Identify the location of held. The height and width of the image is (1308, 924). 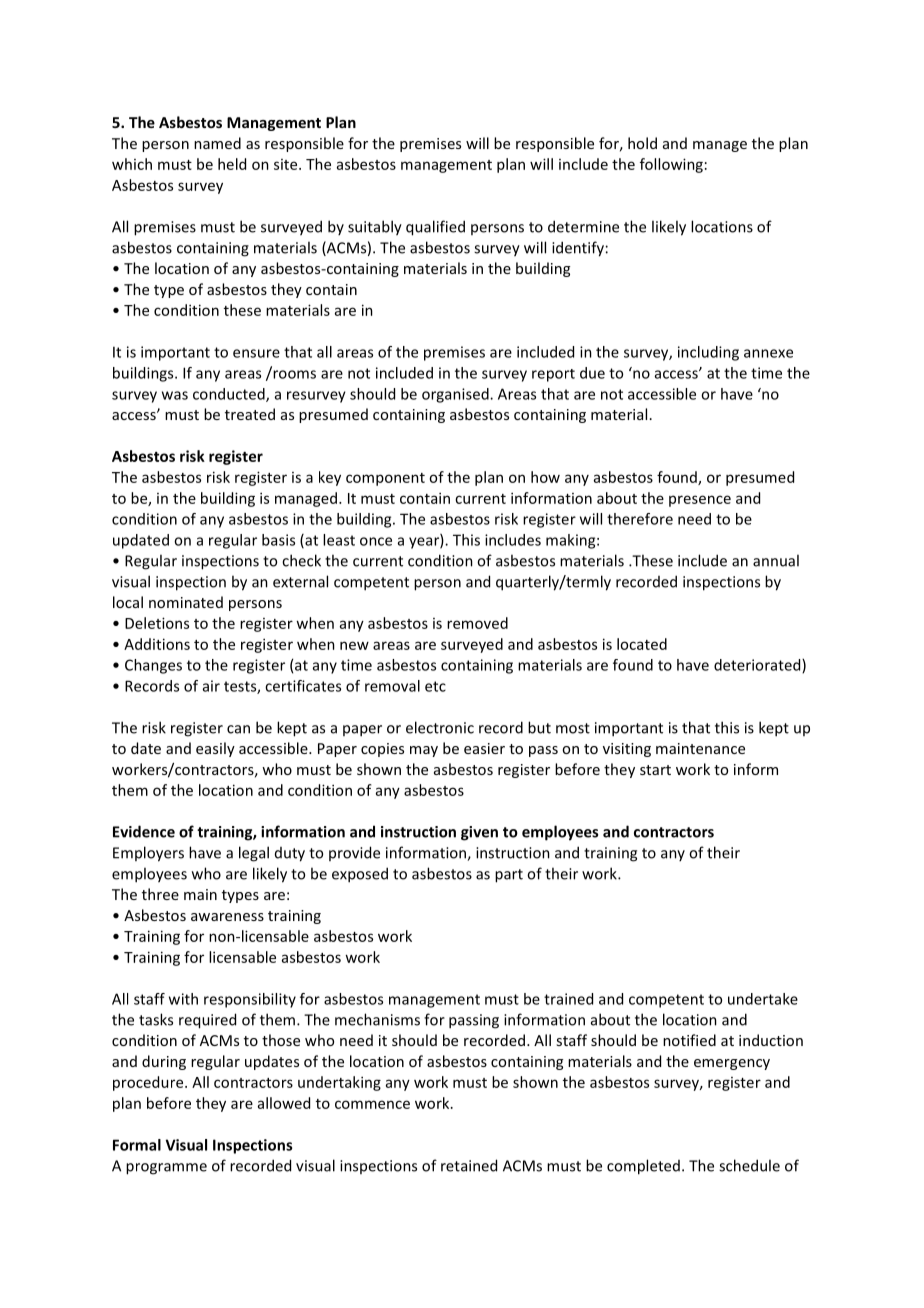
(232, 164).
